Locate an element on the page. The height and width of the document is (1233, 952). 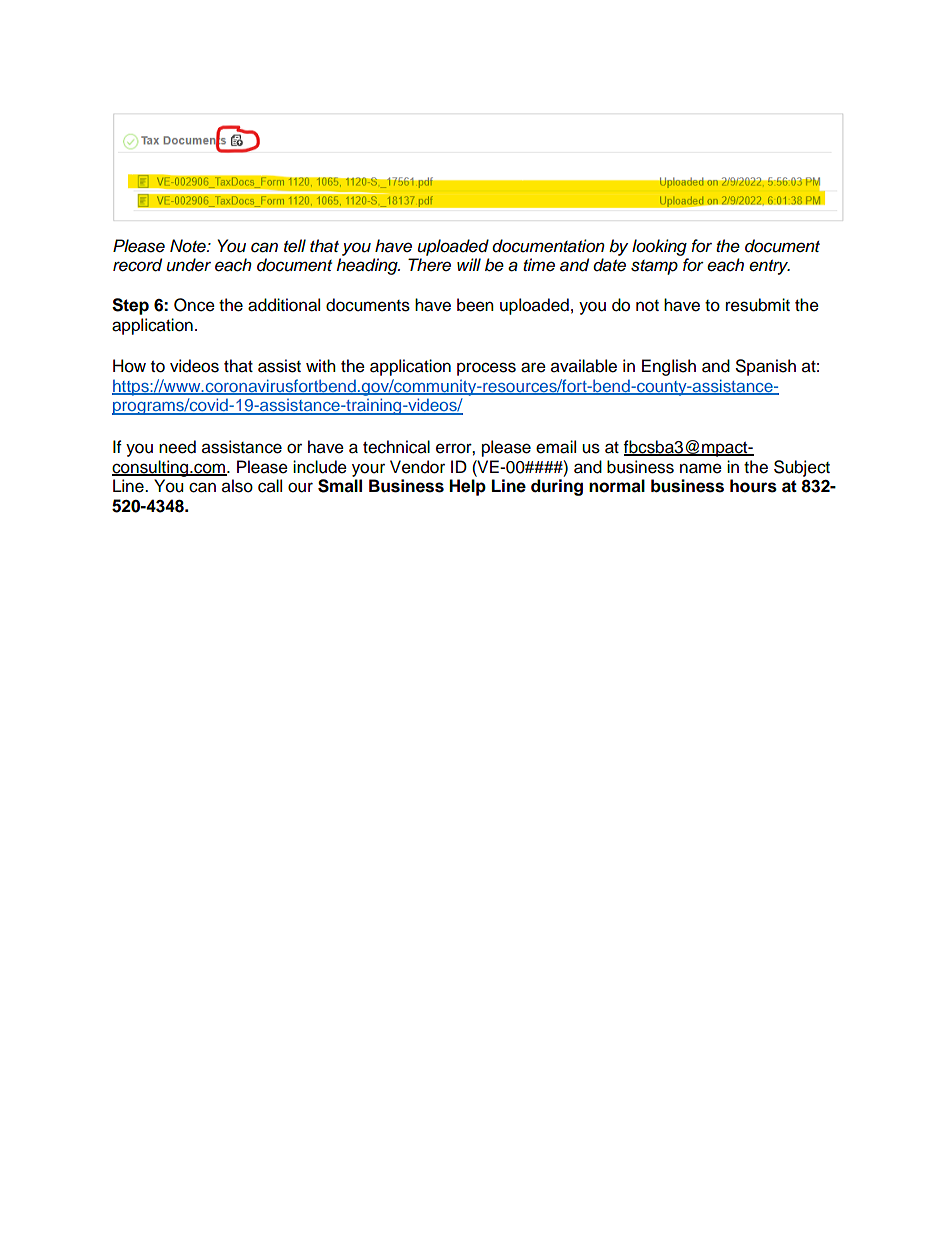
How is located at coordinates (129, 366).
